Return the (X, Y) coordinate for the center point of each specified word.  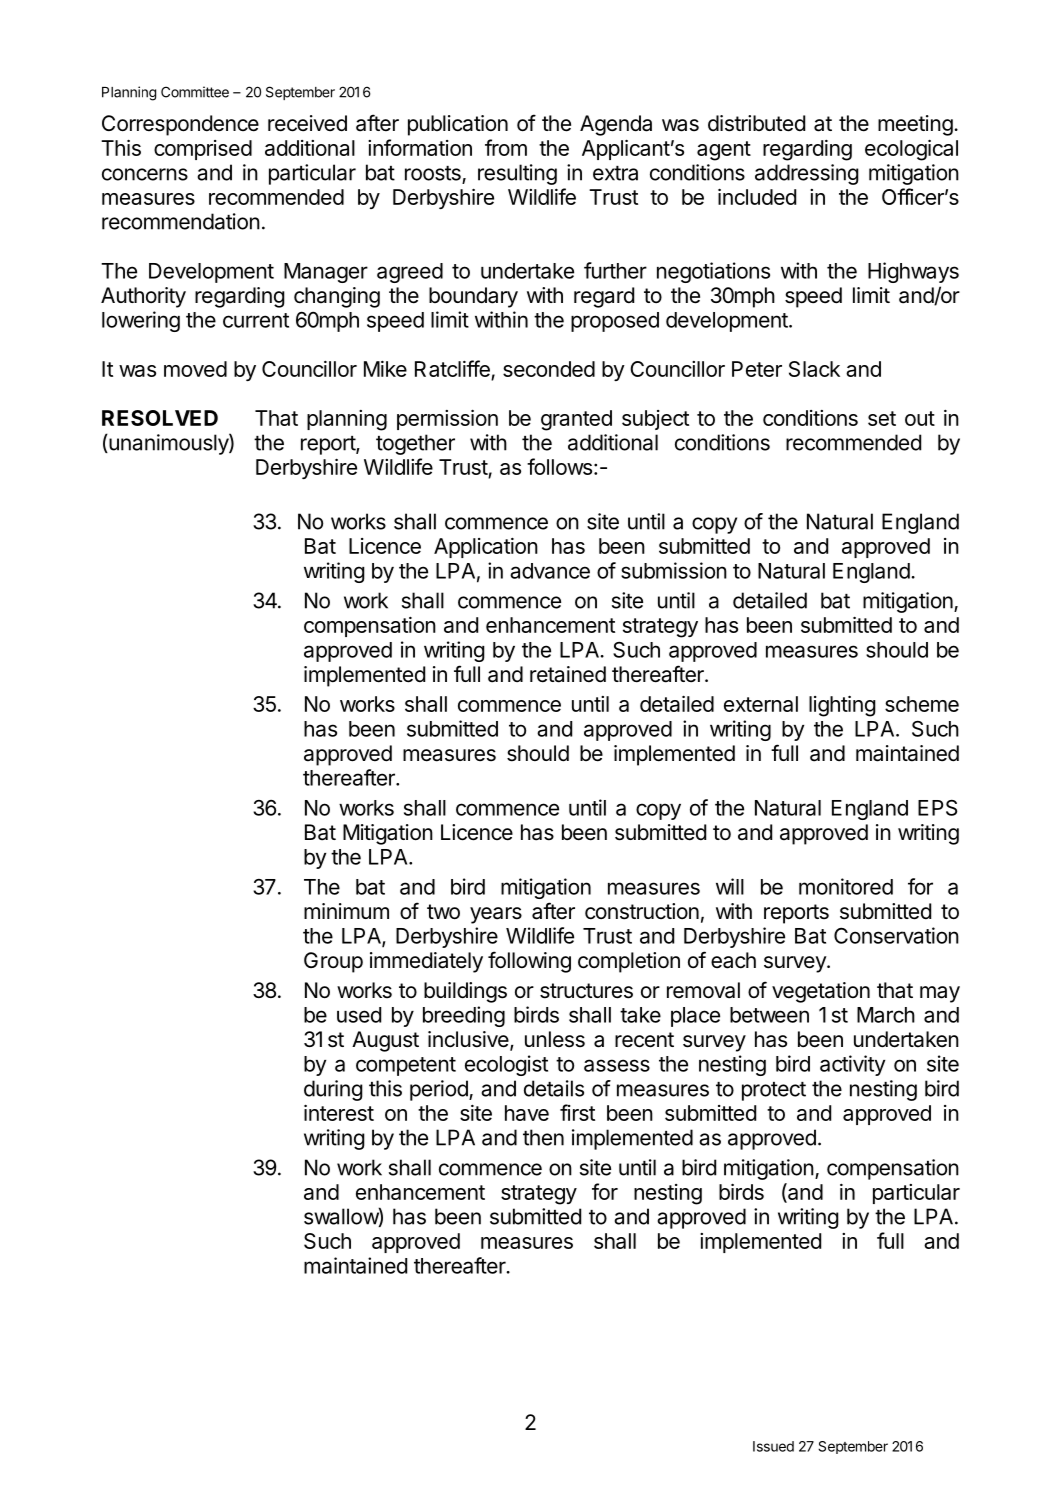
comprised (203, 150)
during (333, 1090)
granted (576, 420)
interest (339, 1112)
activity (852, 1065)
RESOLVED (160, 418)
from (506, 147)
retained (568, 674)
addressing (807, 174)
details (554, 1088)
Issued (773, 1446)
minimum (346, 911)
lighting (842, 706)
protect (774, 1091)
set (882, 418)
